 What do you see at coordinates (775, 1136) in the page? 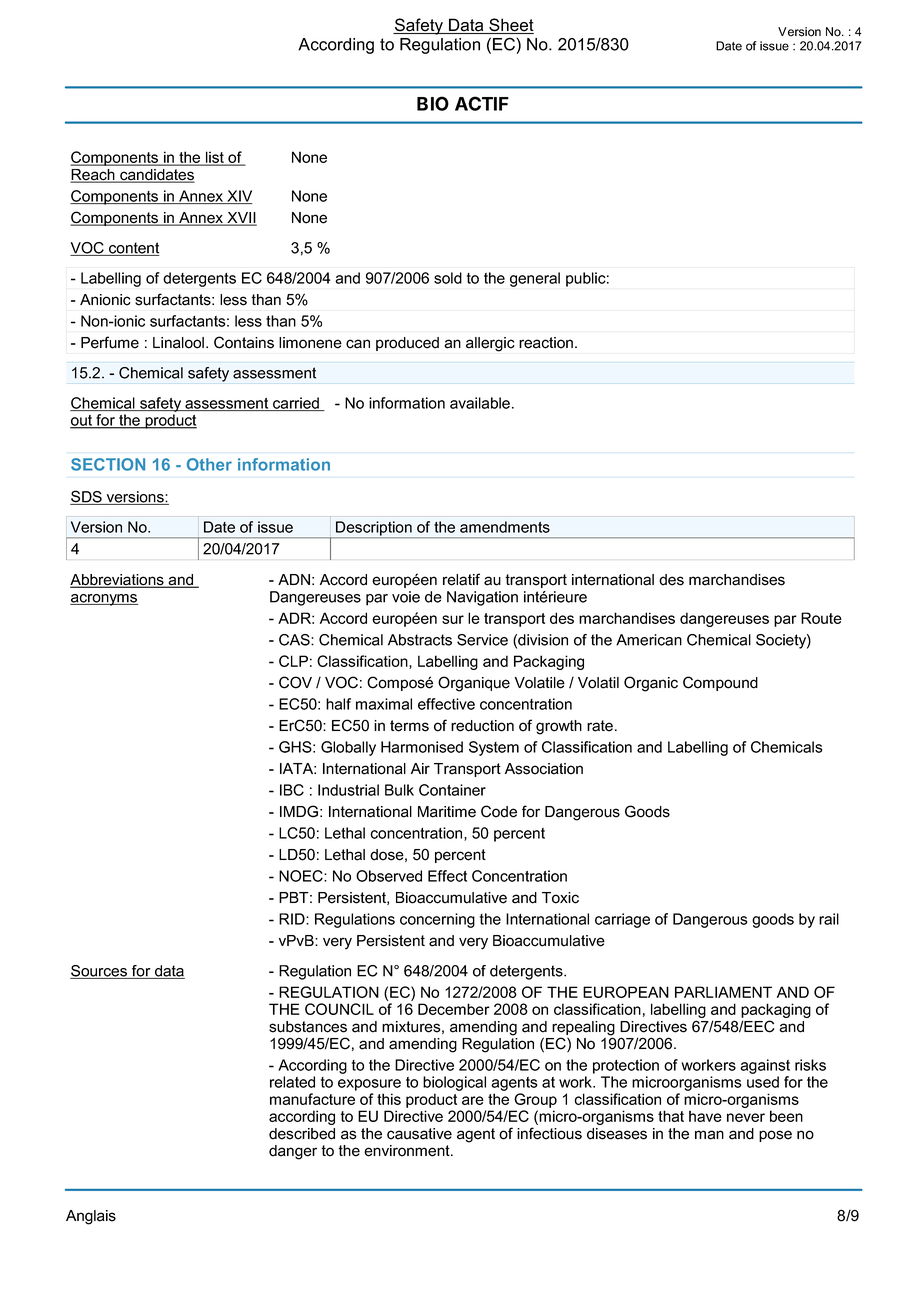
I see `pose` at bounding box center [775, 1136].
